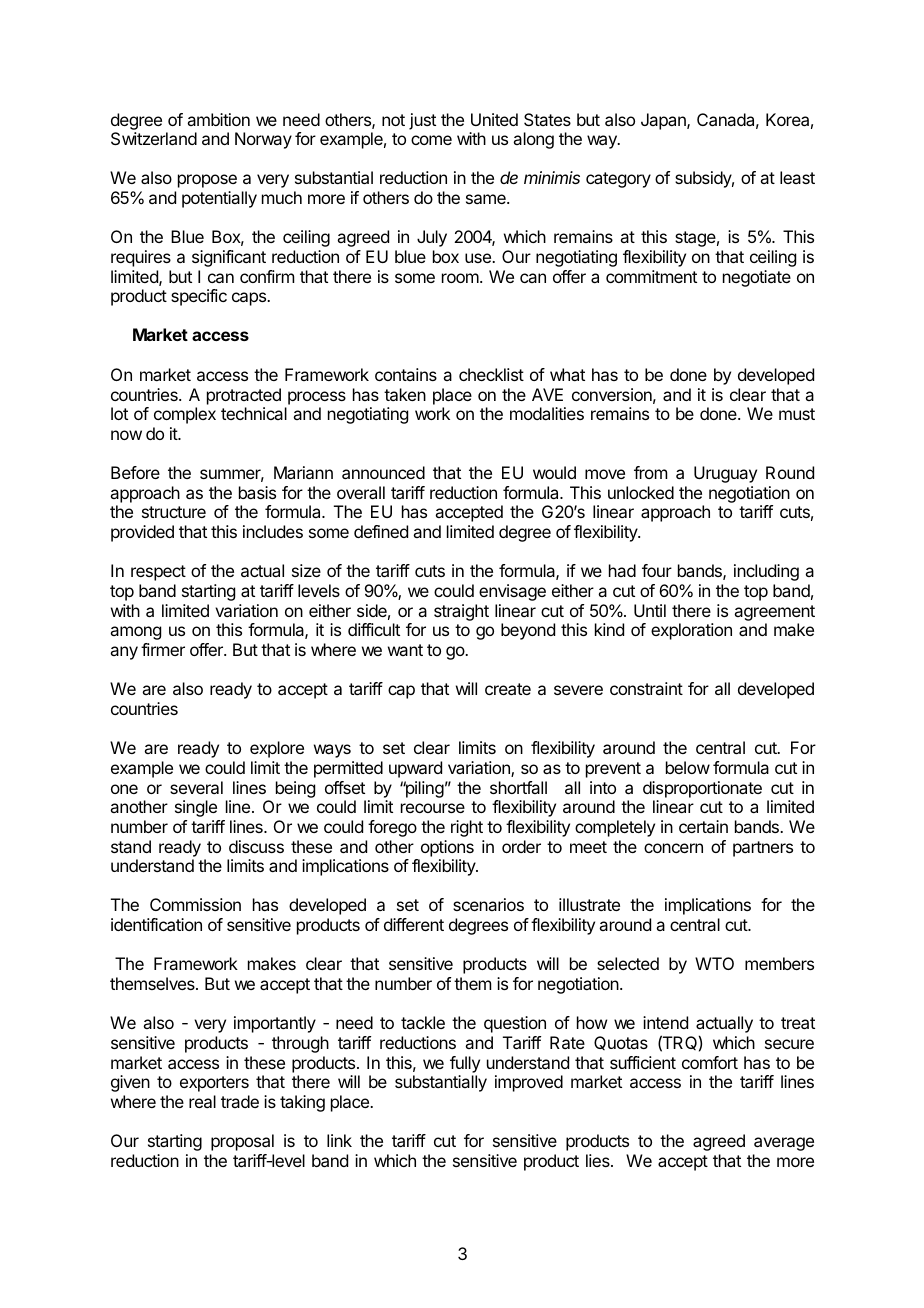 The height and width of the screenshot is (1308, 924). I want to click on real, so click(202, 1101).
